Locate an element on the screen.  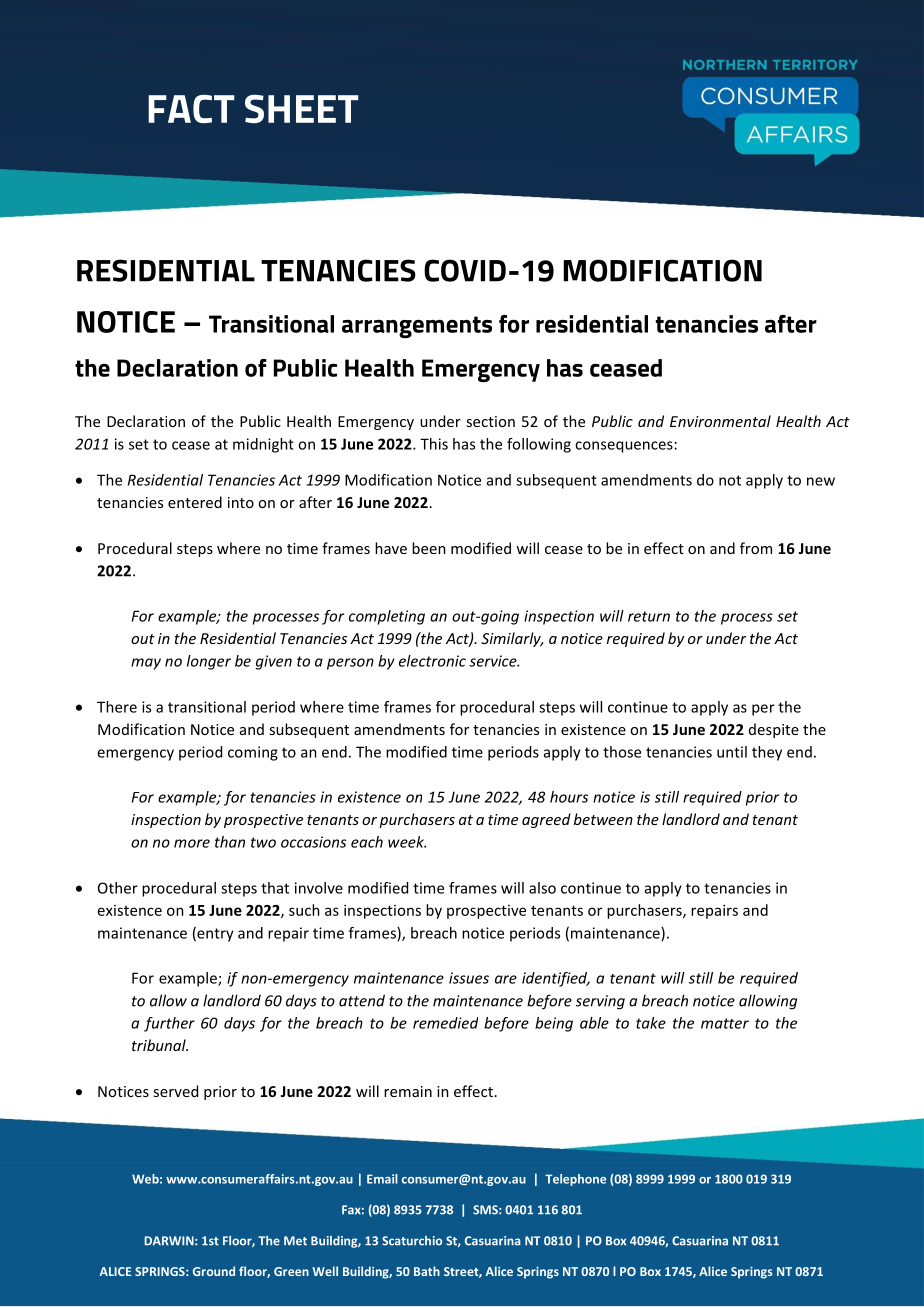
section is located at coordinates (490, 421).
